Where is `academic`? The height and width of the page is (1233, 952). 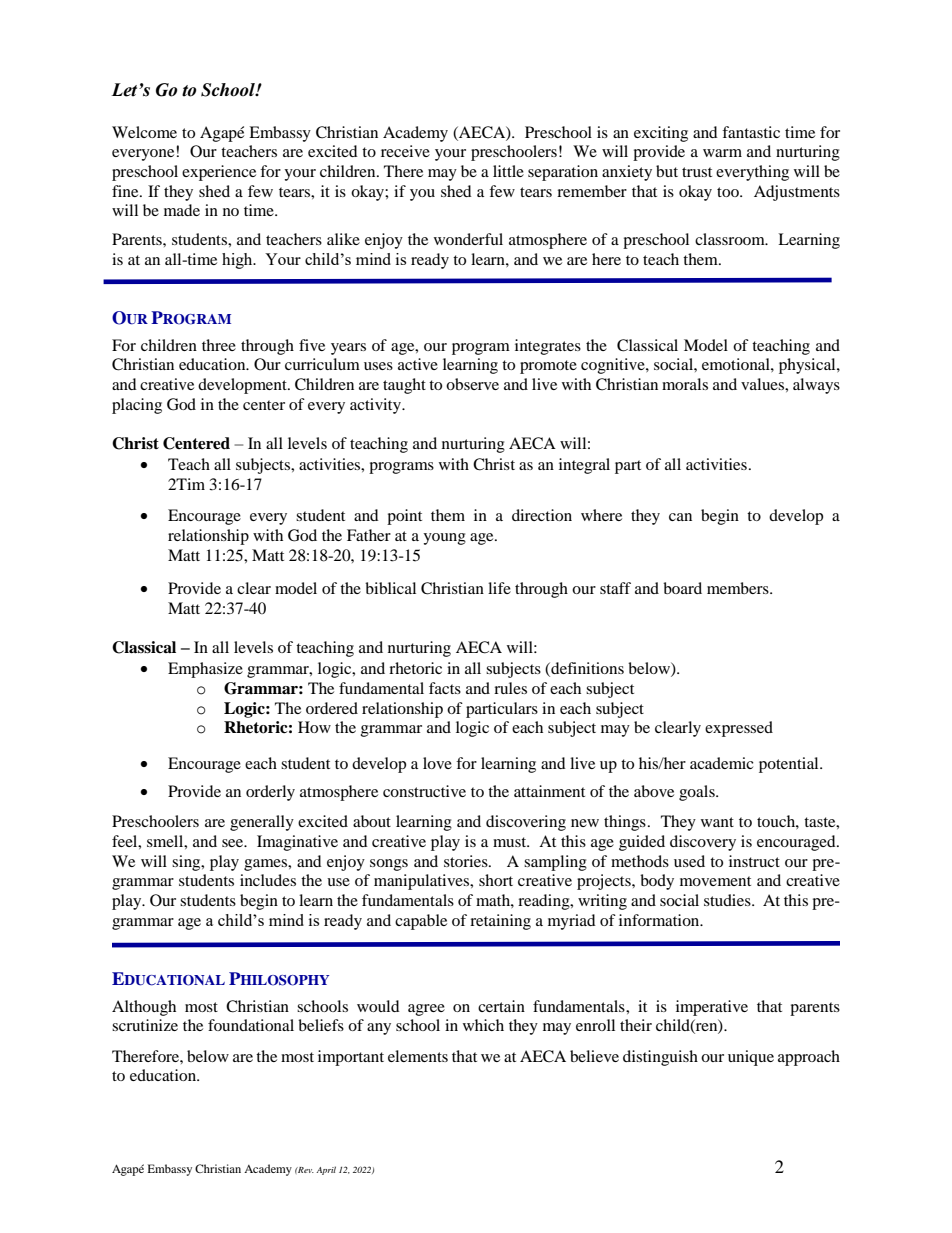 academic is located at coordinates (722, 763).
